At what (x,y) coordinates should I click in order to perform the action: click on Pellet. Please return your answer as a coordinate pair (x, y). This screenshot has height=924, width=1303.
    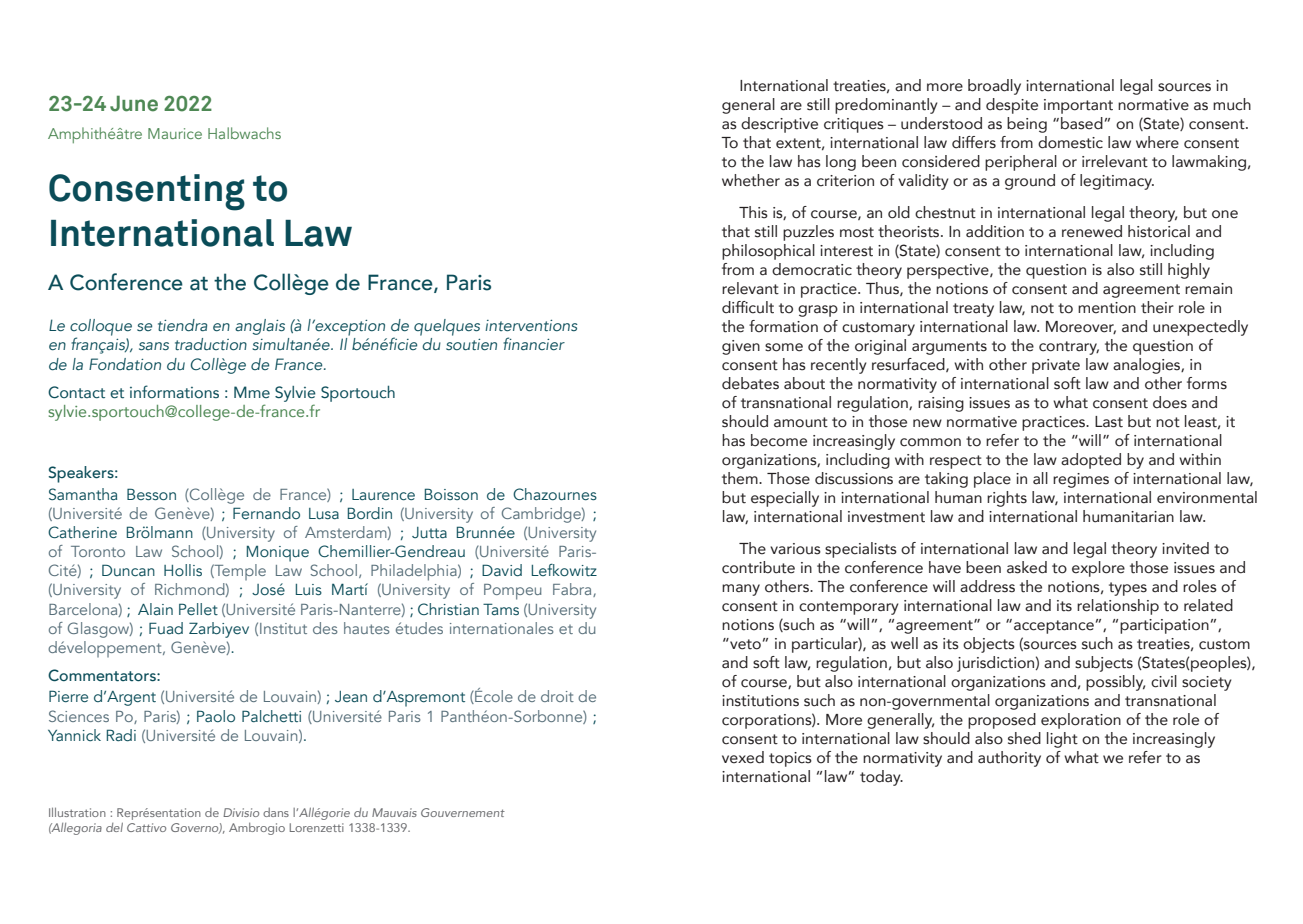
    Looking at the image, I should click on (198, 609).
